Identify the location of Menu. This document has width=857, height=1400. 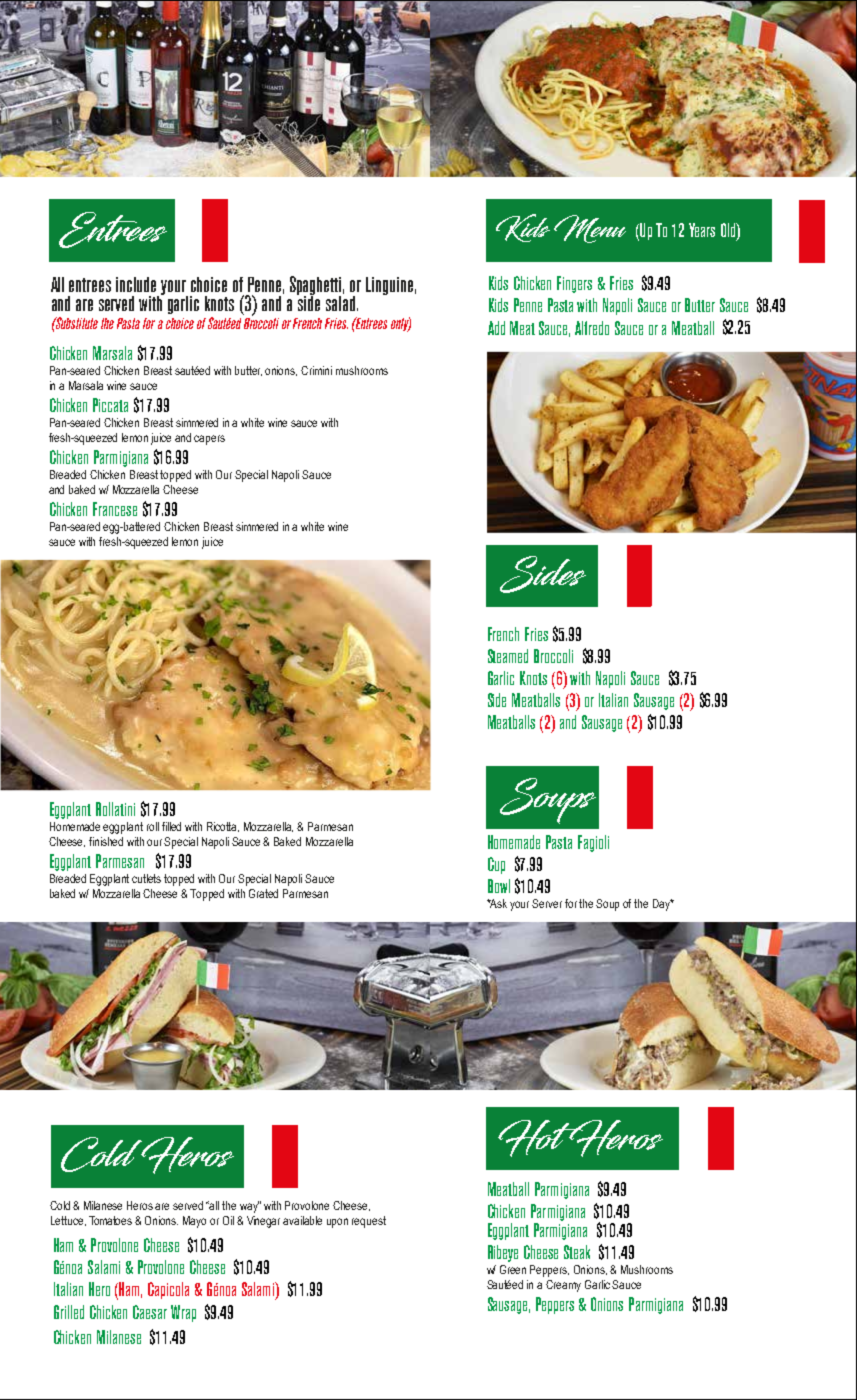
(590, 229).
